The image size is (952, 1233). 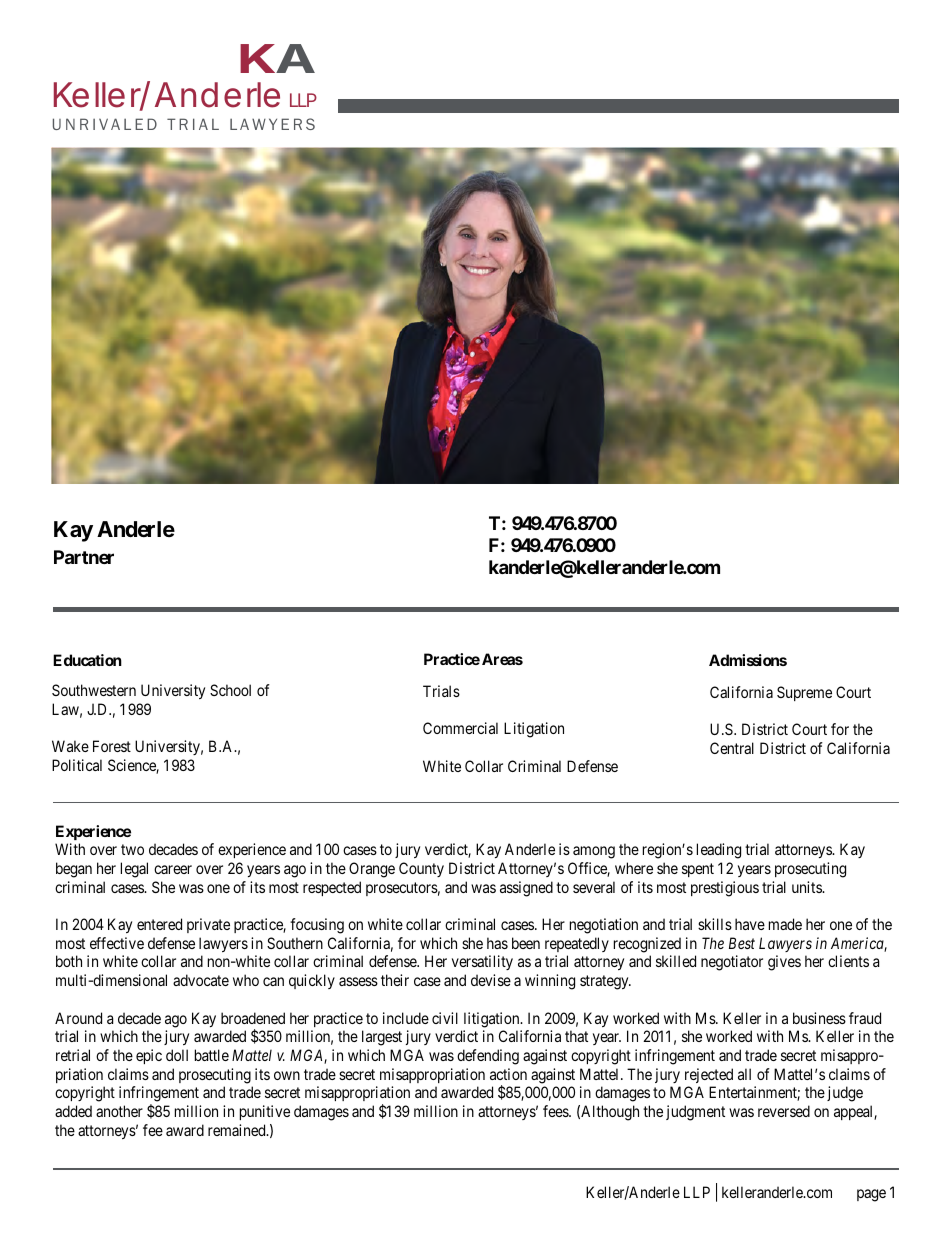 I want to click on UNRIVALED, so click(x=105, y=124).
